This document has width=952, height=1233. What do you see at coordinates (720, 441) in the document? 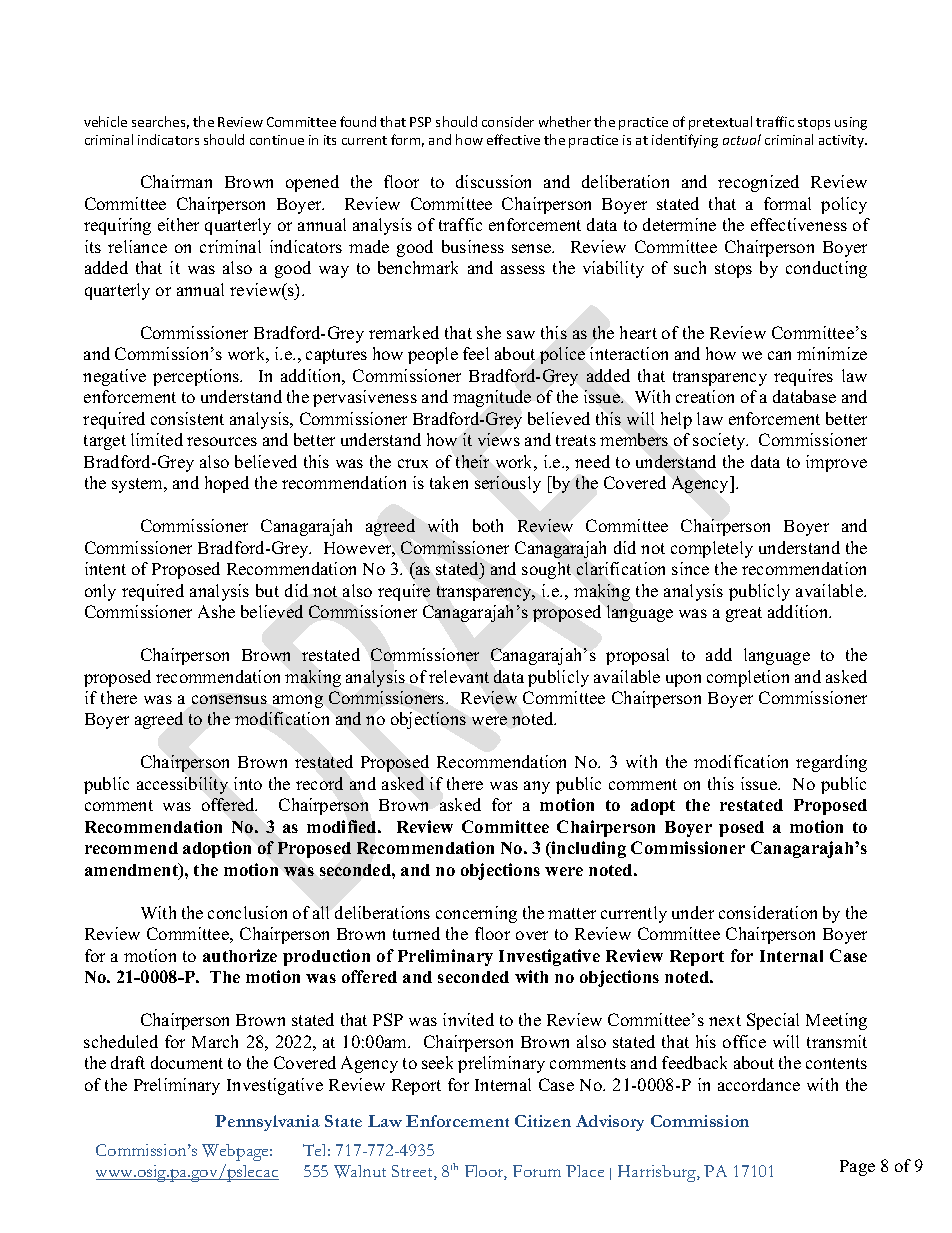
I see `society` at bounding box center [720, 441].
